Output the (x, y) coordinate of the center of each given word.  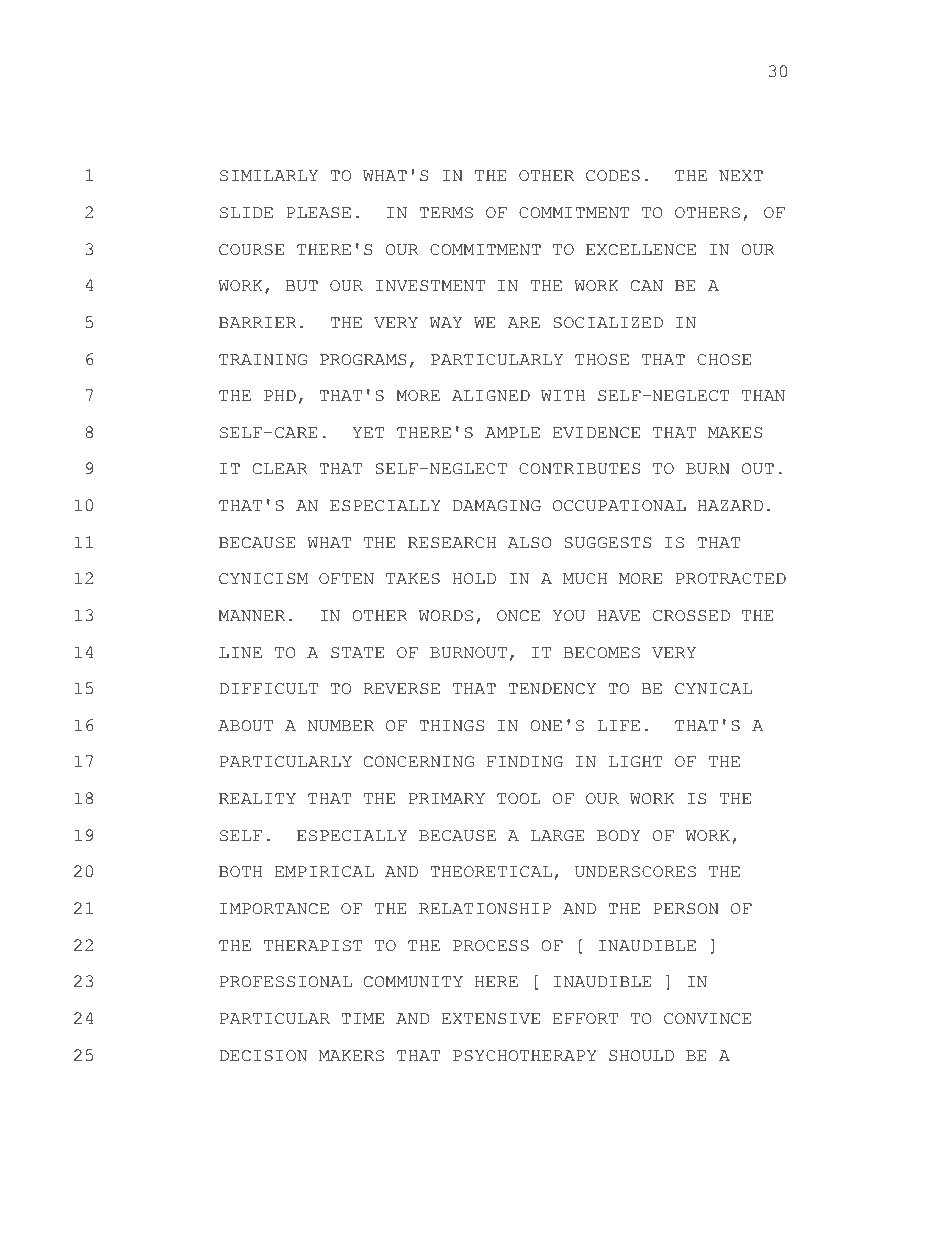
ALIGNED (491, 396)
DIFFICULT (269, 689)
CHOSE (724, 360)
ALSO (530, 543)
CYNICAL (713, 689)
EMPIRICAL (324, 872)
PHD (280, 395)
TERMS (446, 213)
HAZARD (730, 505)
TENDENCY (552, 689)
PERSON (686, 909)
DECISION (263, 1056)
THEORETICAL (491, 872)
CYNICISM (263, 579)
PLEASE (319, 213)
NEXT (741, 175)
